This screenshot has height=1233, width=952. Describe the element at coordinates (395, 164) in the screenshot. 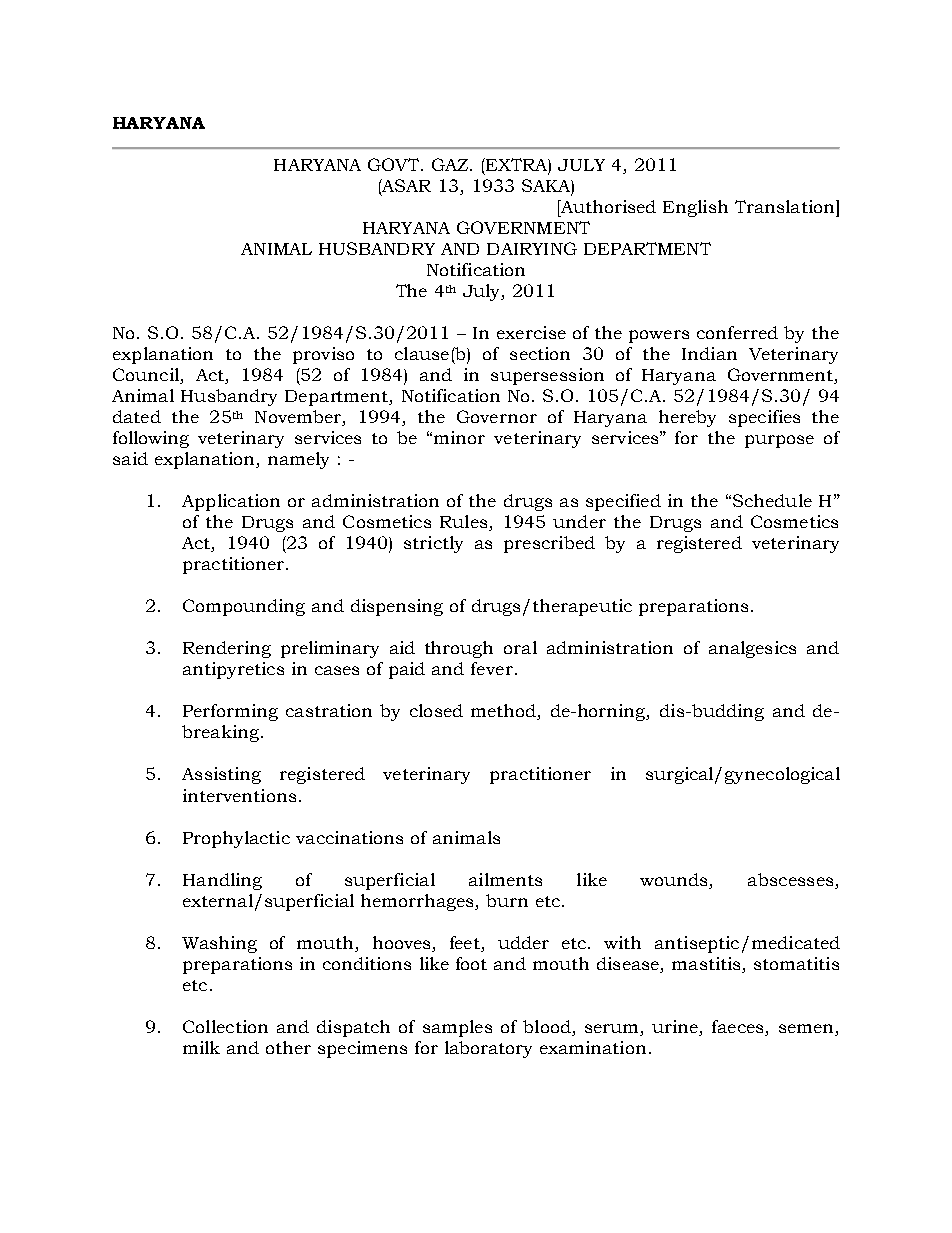

I see `GOVT` at that location.
